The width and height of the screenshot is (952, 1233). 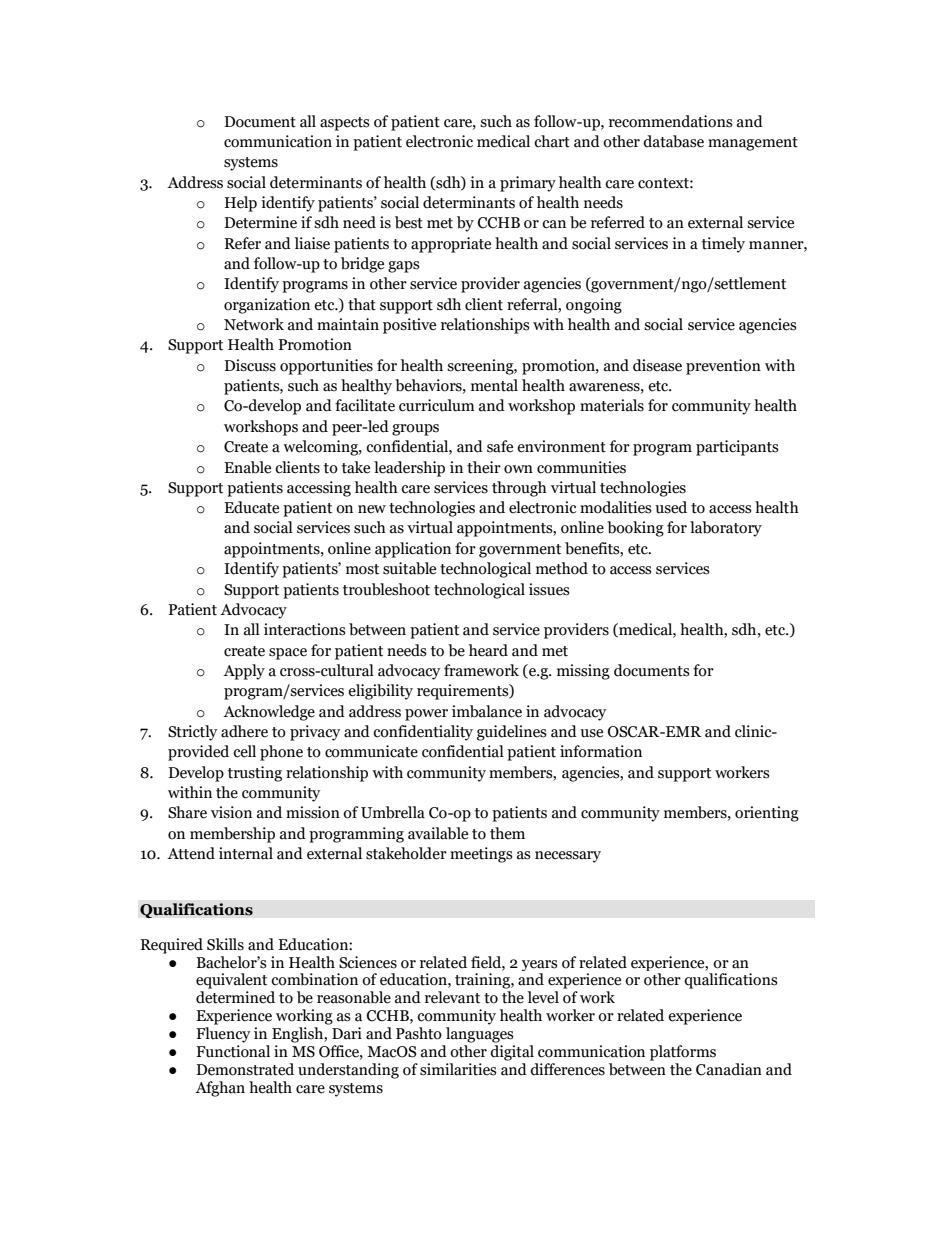 I want to click on database, so click(x=673, y=141).
